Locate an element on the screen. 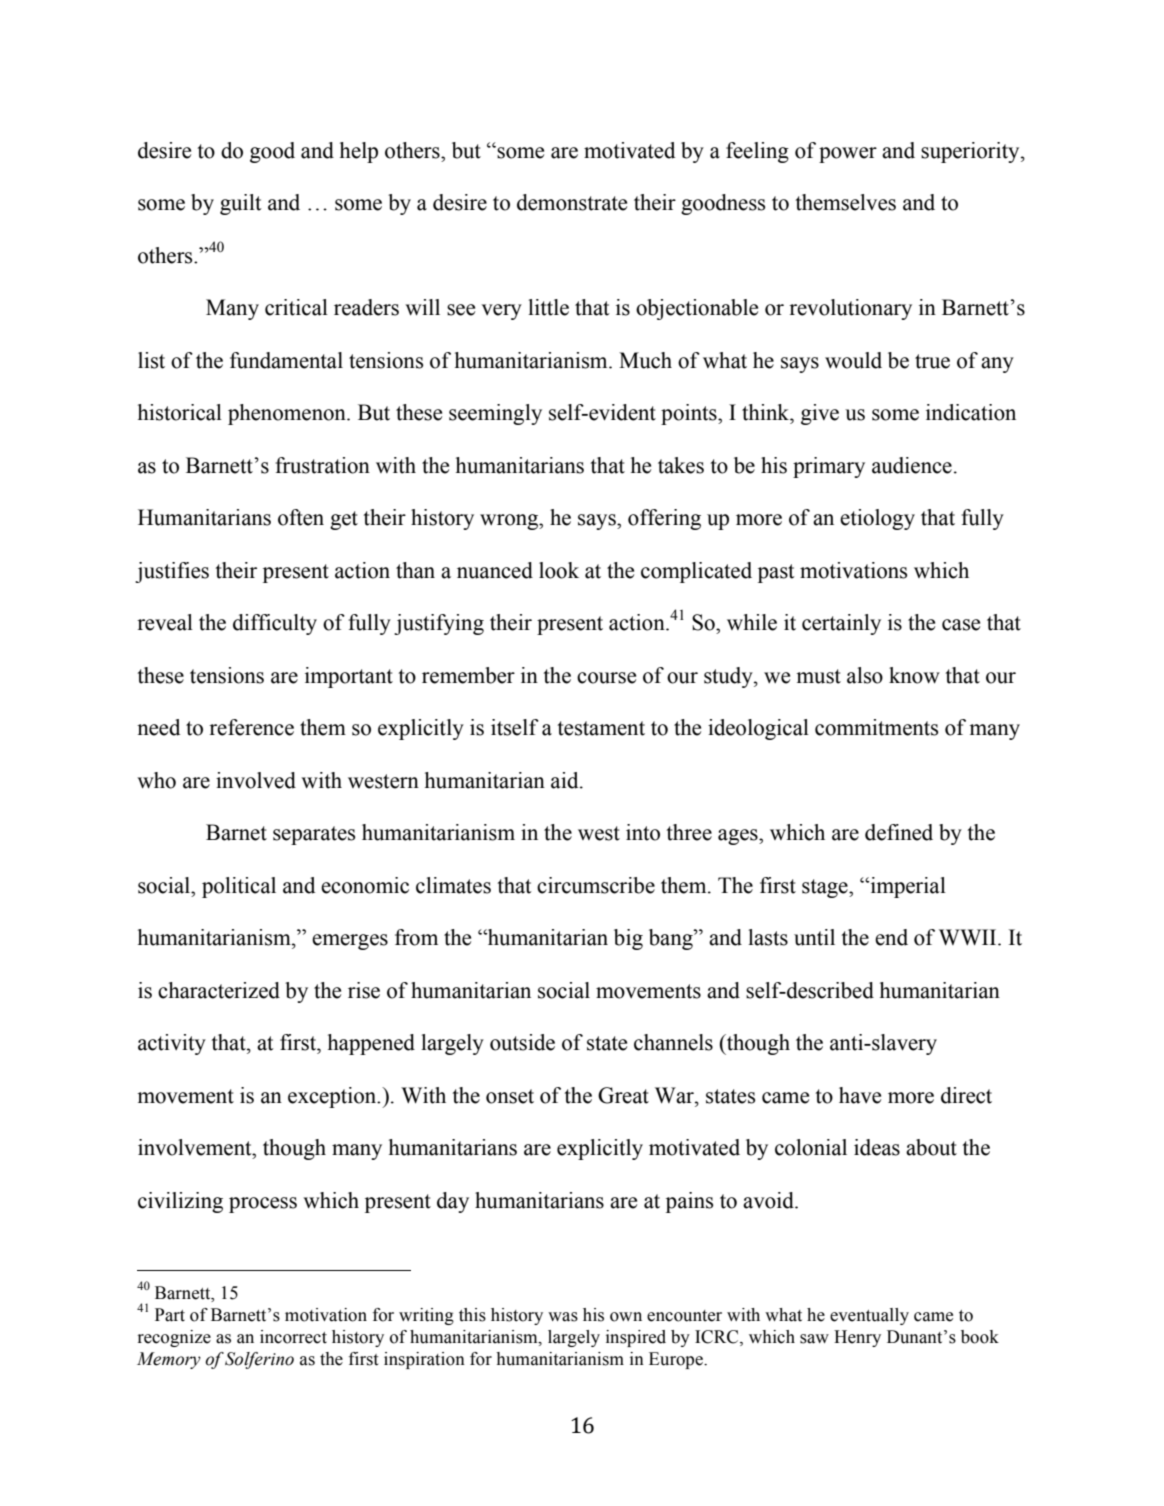 This screenshot has height=1506, width=1164. power is located at coordinates (848, 155).
